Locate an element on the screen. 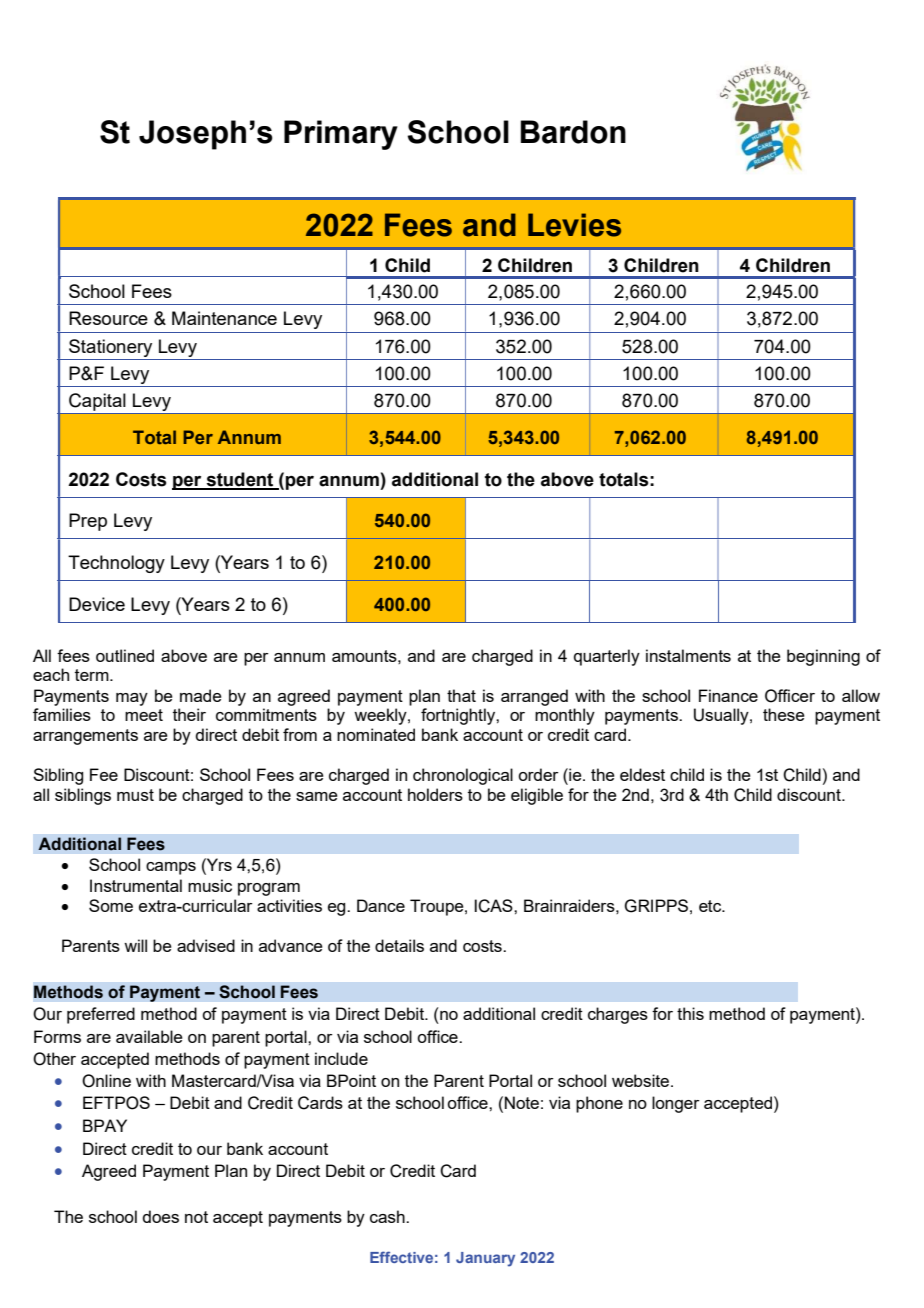  quarterly is located at coordinates (607, 657).
